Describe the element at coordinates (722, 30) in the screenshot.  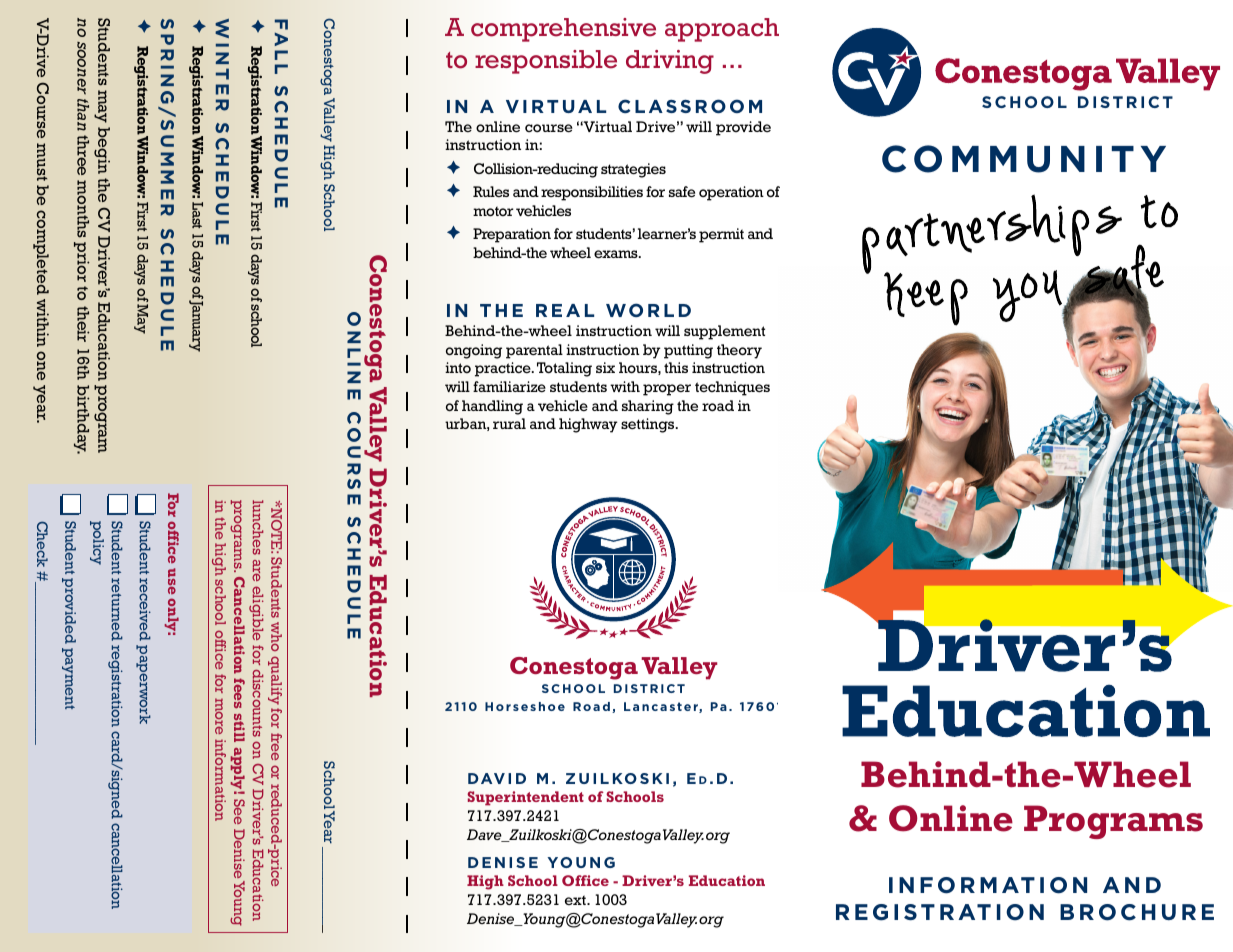
I see `approach` at that location.
